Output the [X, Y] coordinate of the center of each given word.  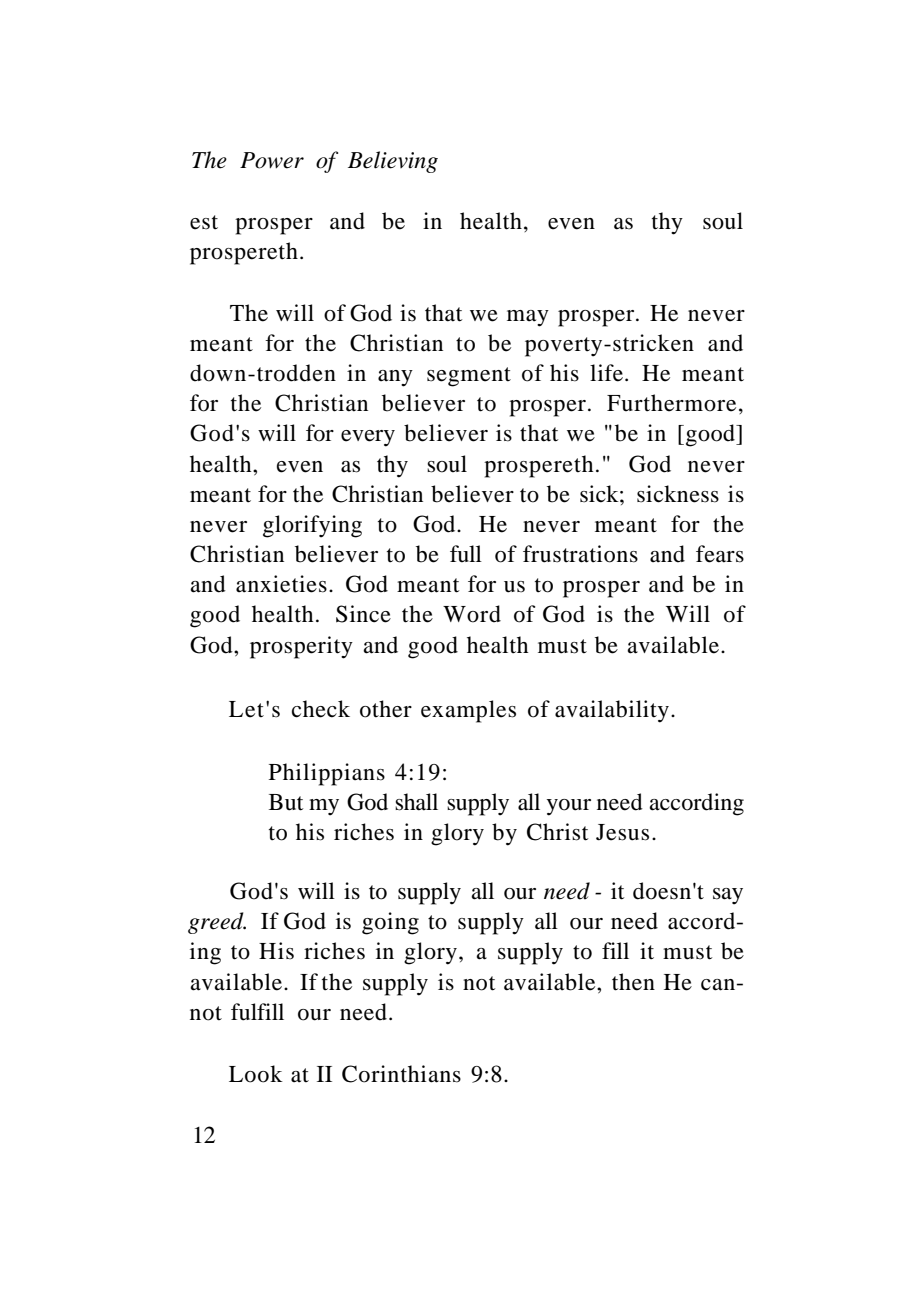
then [633, 982]
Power [272, 160]
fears [720, 554]
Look [256, 1074]
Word [472, 614]
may [528, 318]
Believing [393, 162]
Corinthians [401, 1074]
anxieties [281, 584]
